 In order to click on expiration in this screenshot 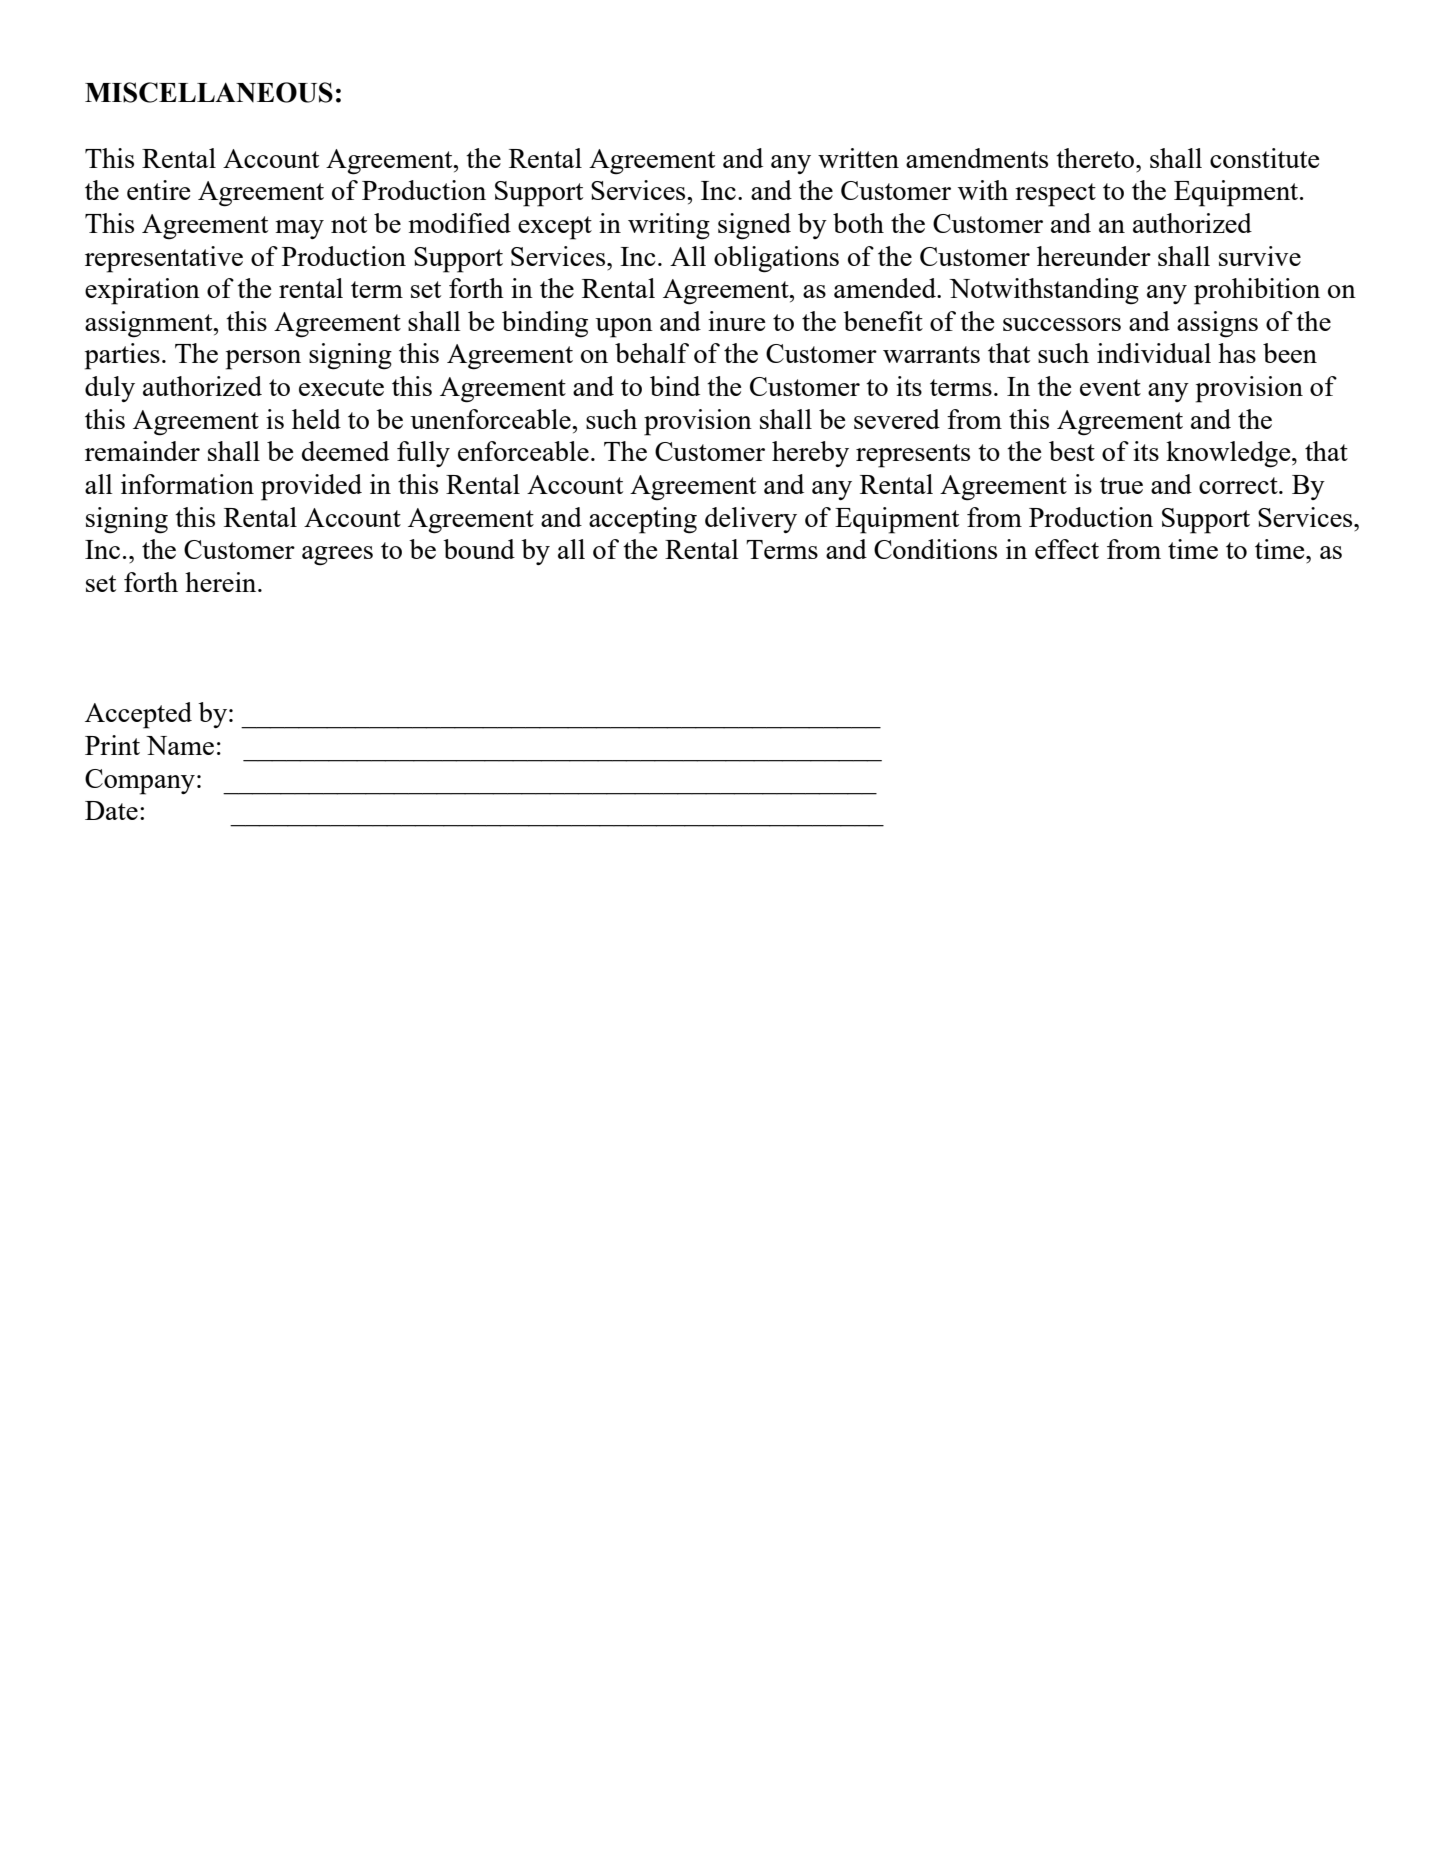, I will do `click(142, 291)`.
